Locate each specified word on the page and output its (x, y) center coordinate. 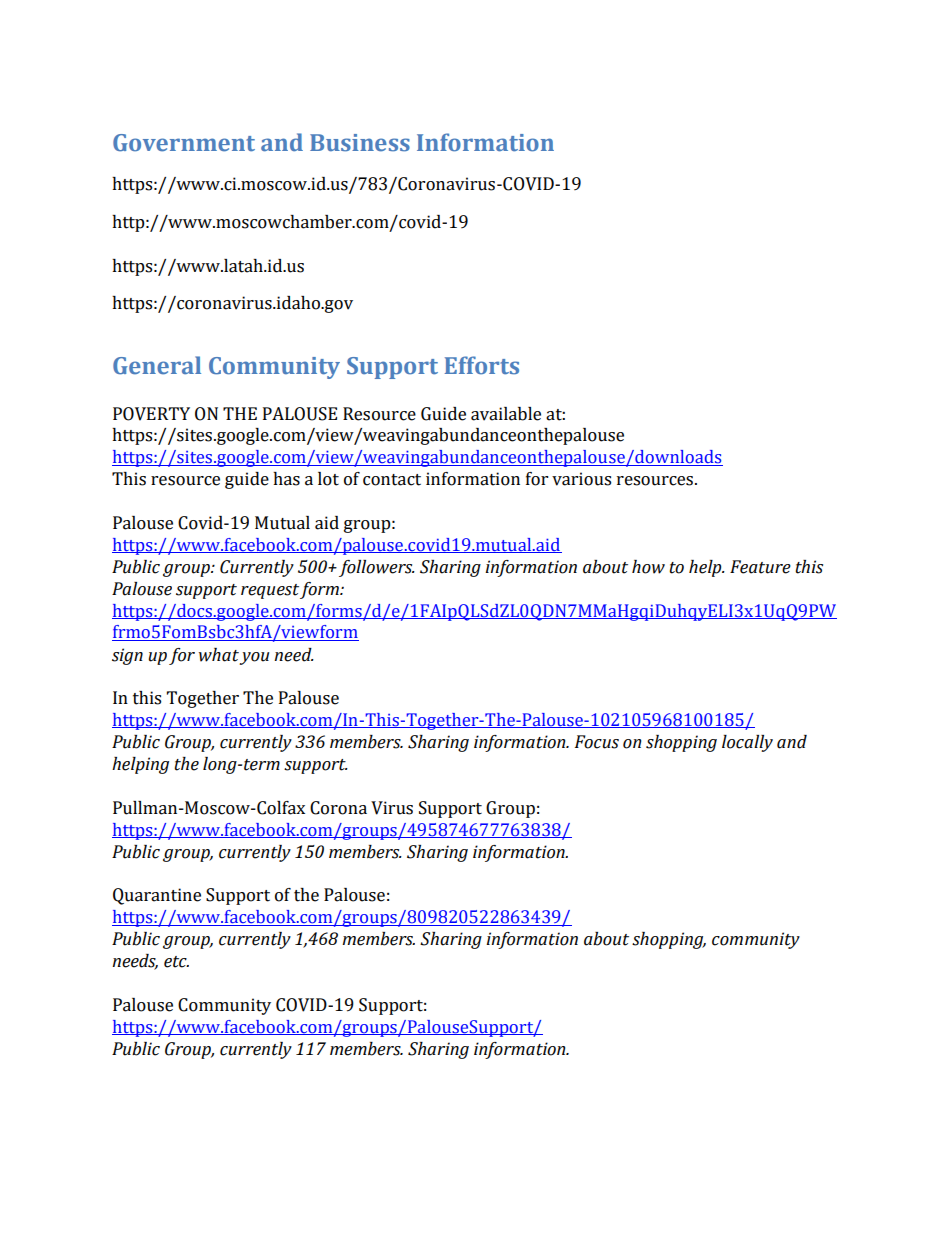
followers (377, 568)
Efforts (482, 365)
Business (360, 143)
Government (184, 143)
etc (176, 962)
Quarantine (157, 896)
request (270, 591)
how (648, 567)
